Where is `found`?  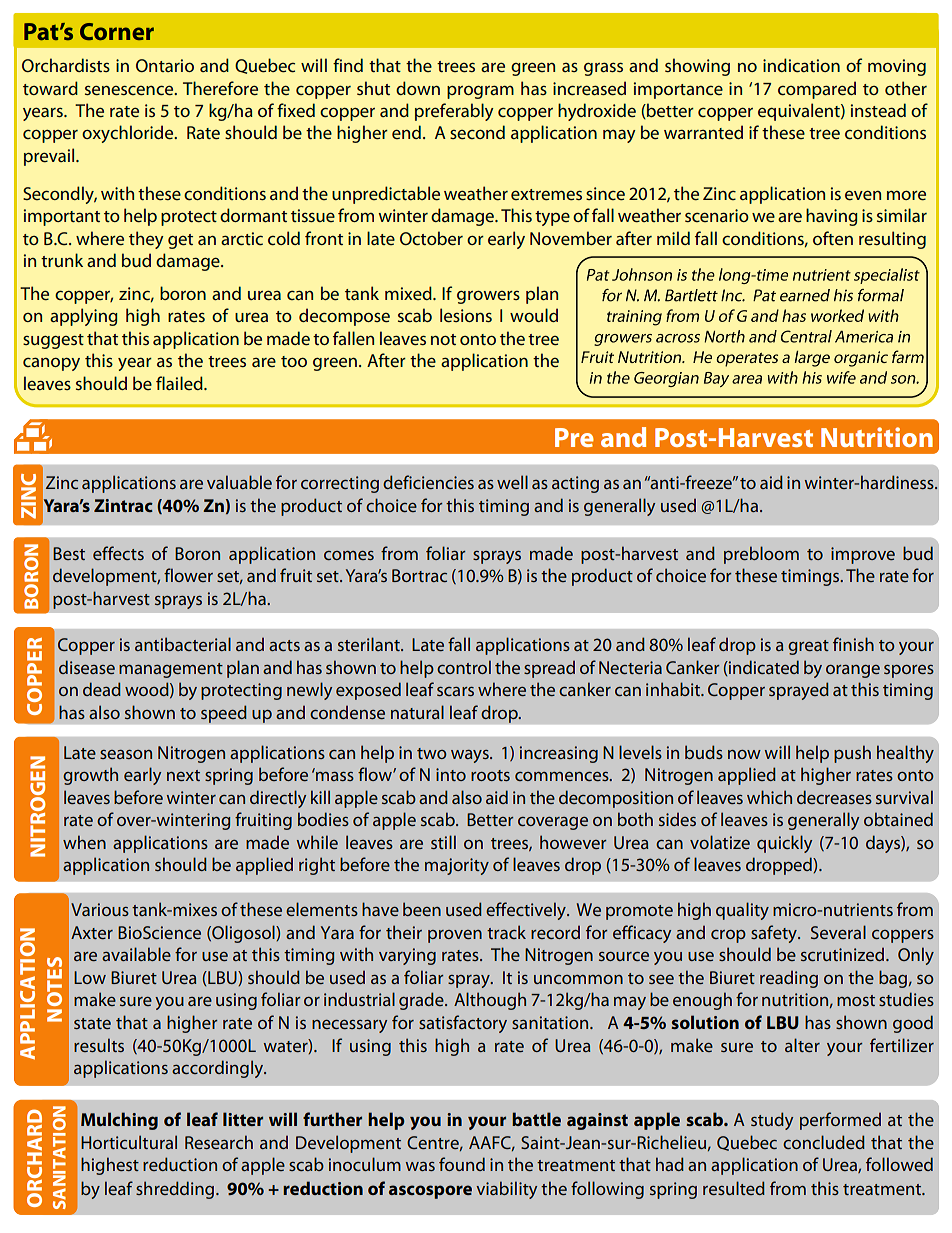 found is located at coordinates (462, 1164).
